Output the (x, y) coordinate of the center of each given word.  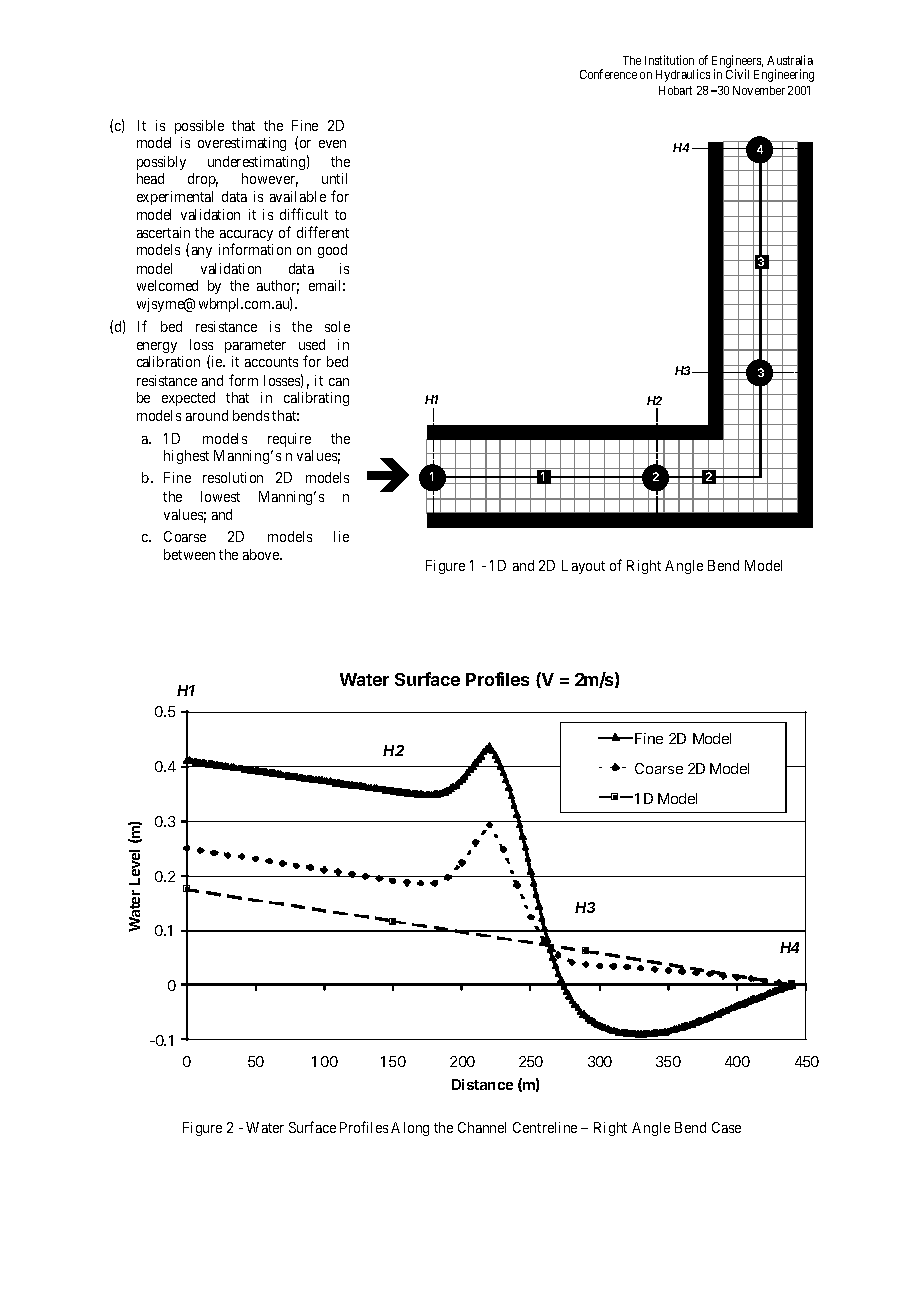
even (332, 144)
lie (341, 536)
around (207, 415)
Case (726, 1127)
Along (410, 1129)
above (262, 554)
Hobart (675, 90)
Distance (482, 1084)
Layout (583, 567)
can (339, 382)
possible (199, 127)
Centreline (545, 1127)
